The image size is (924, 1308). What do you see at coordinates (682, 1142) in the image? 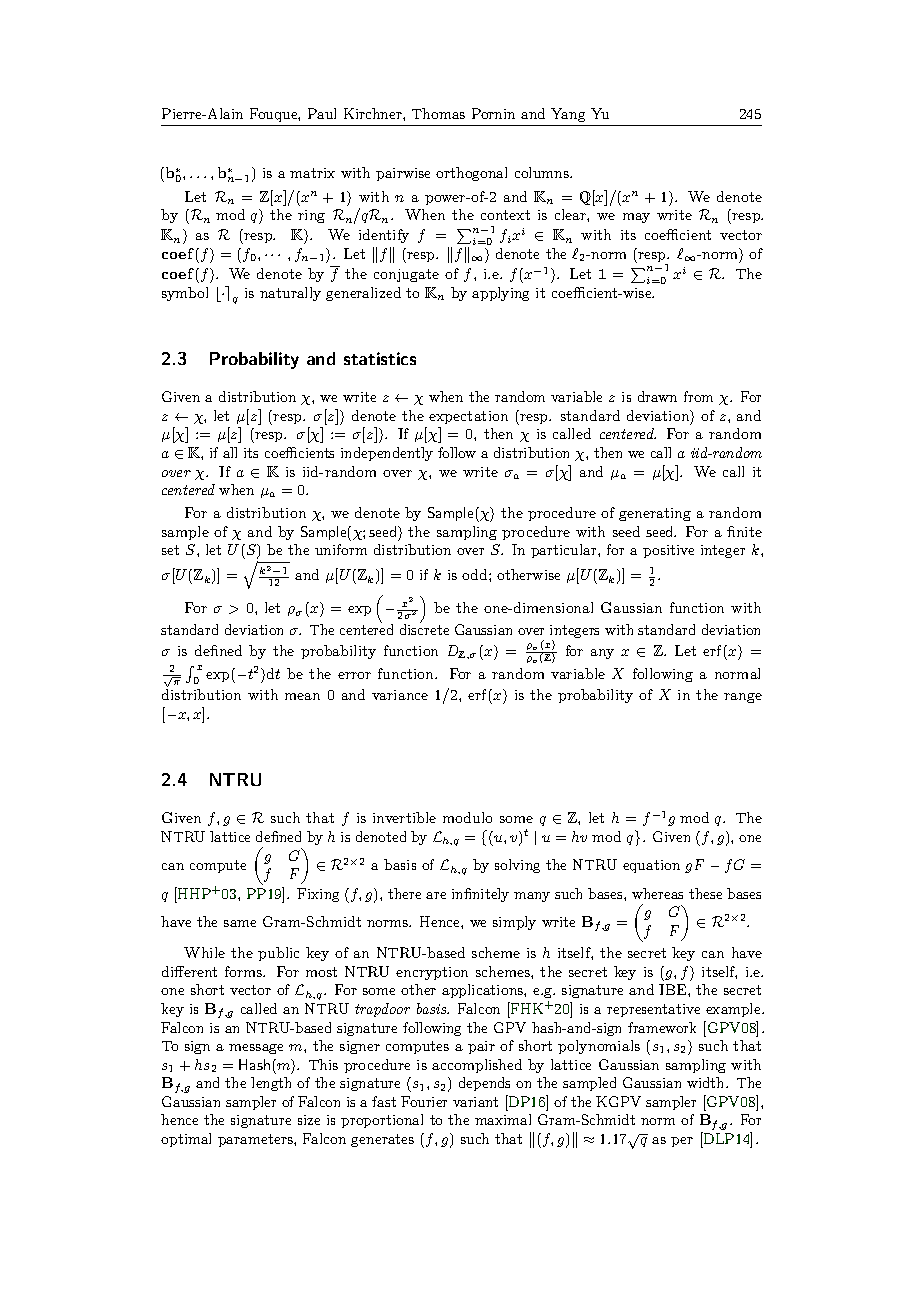
I see `per` at bounding box center [682, 1142].
